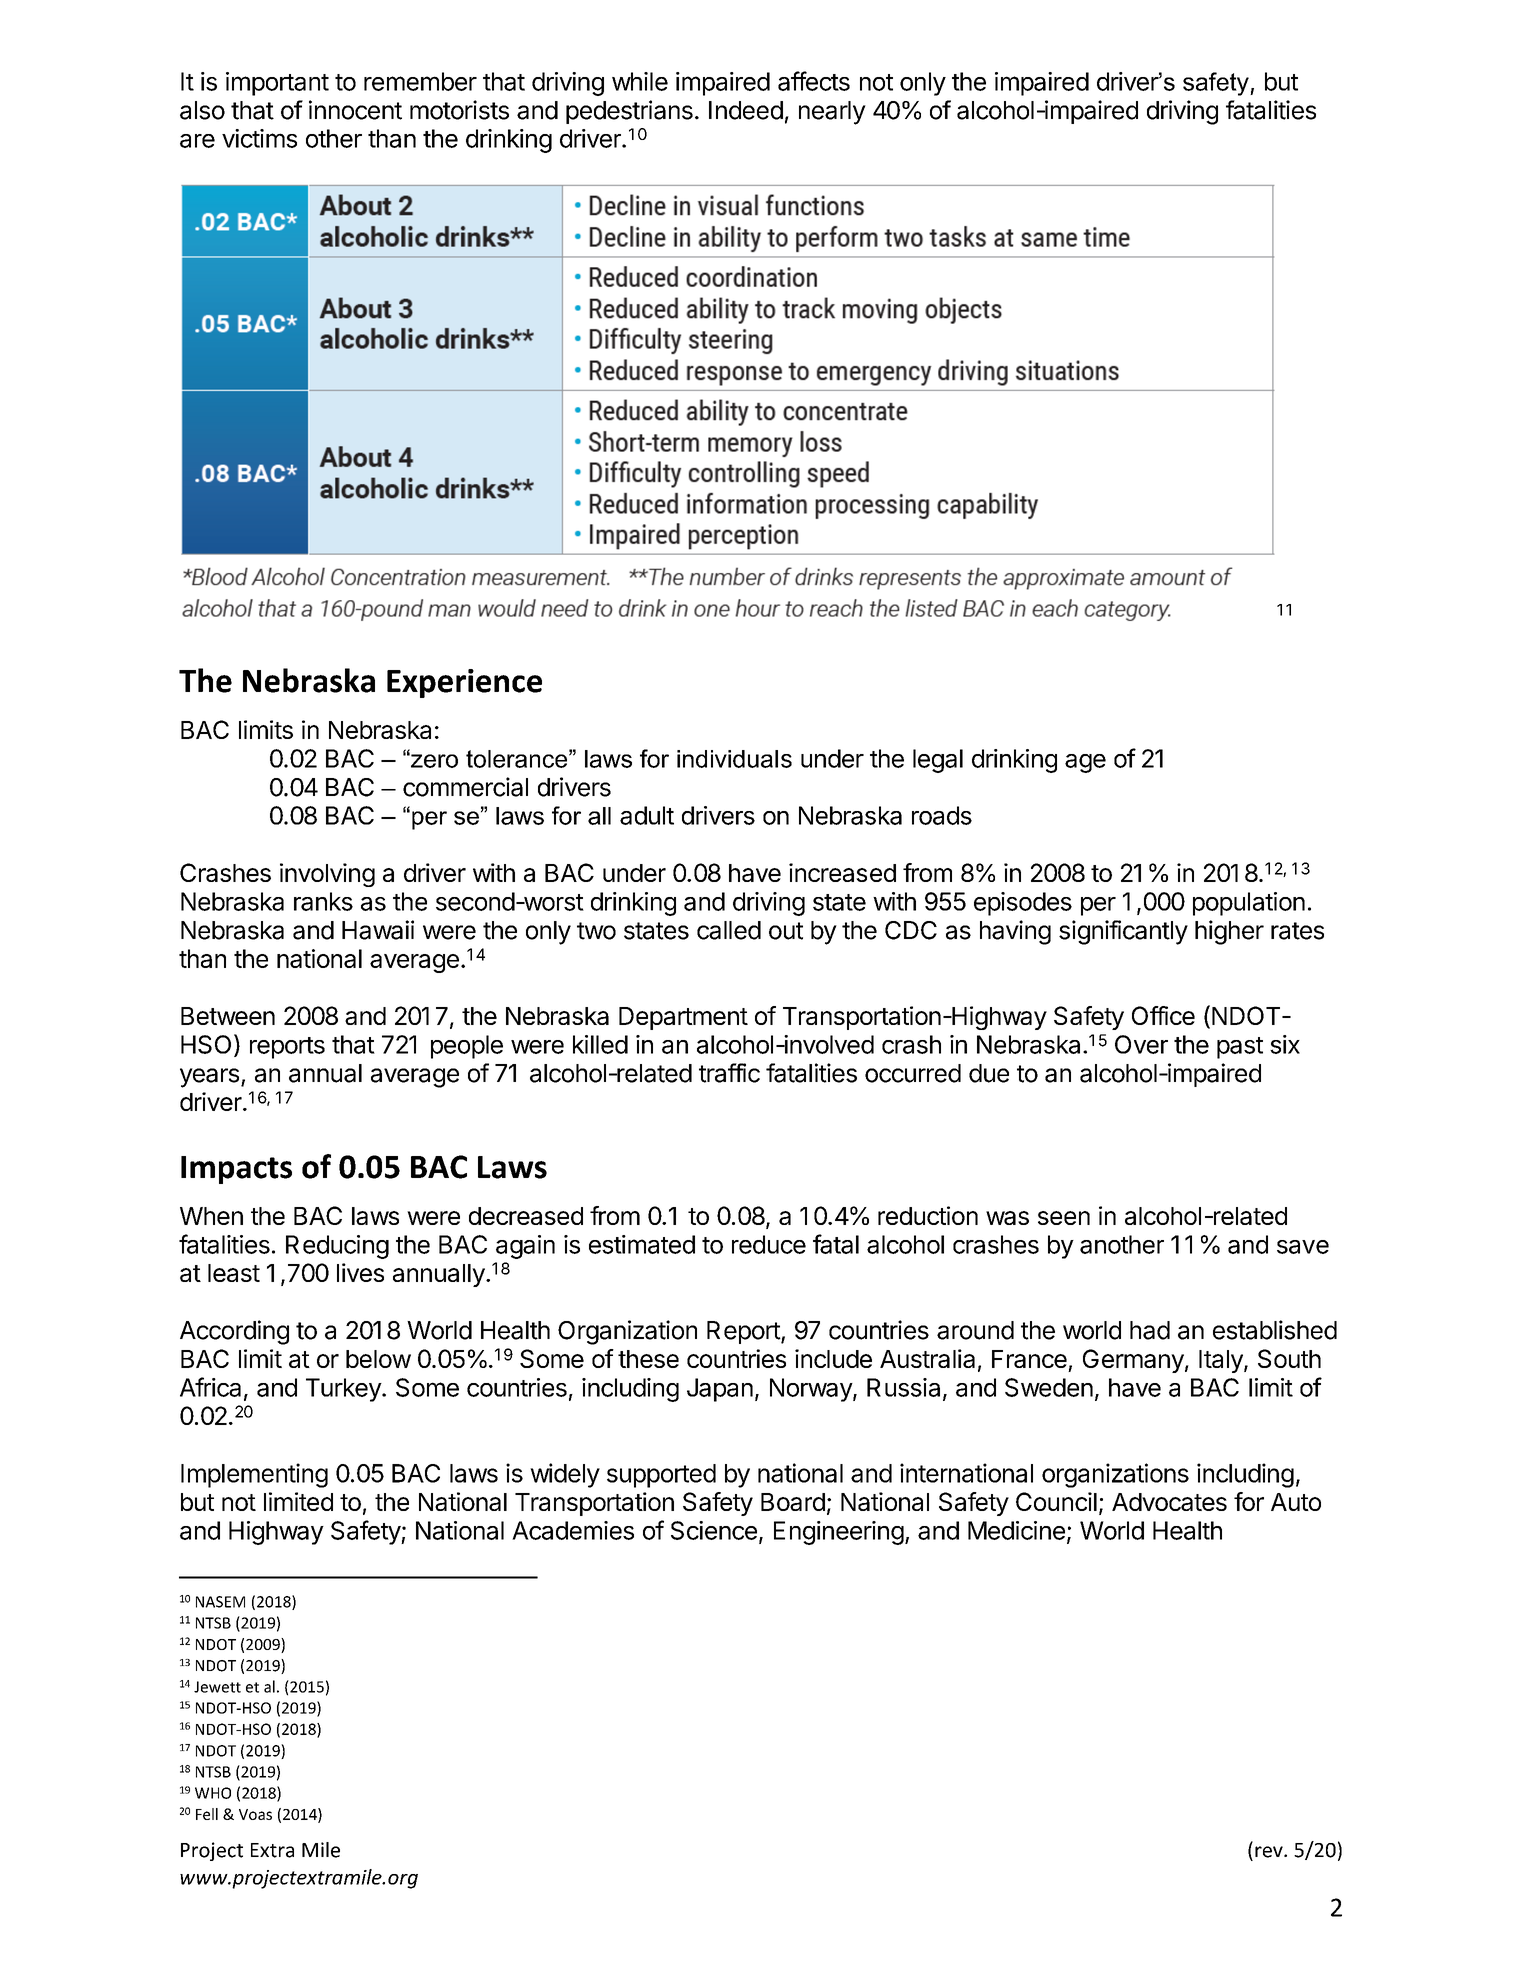  I want to click on innocent, so click(355, 110).
